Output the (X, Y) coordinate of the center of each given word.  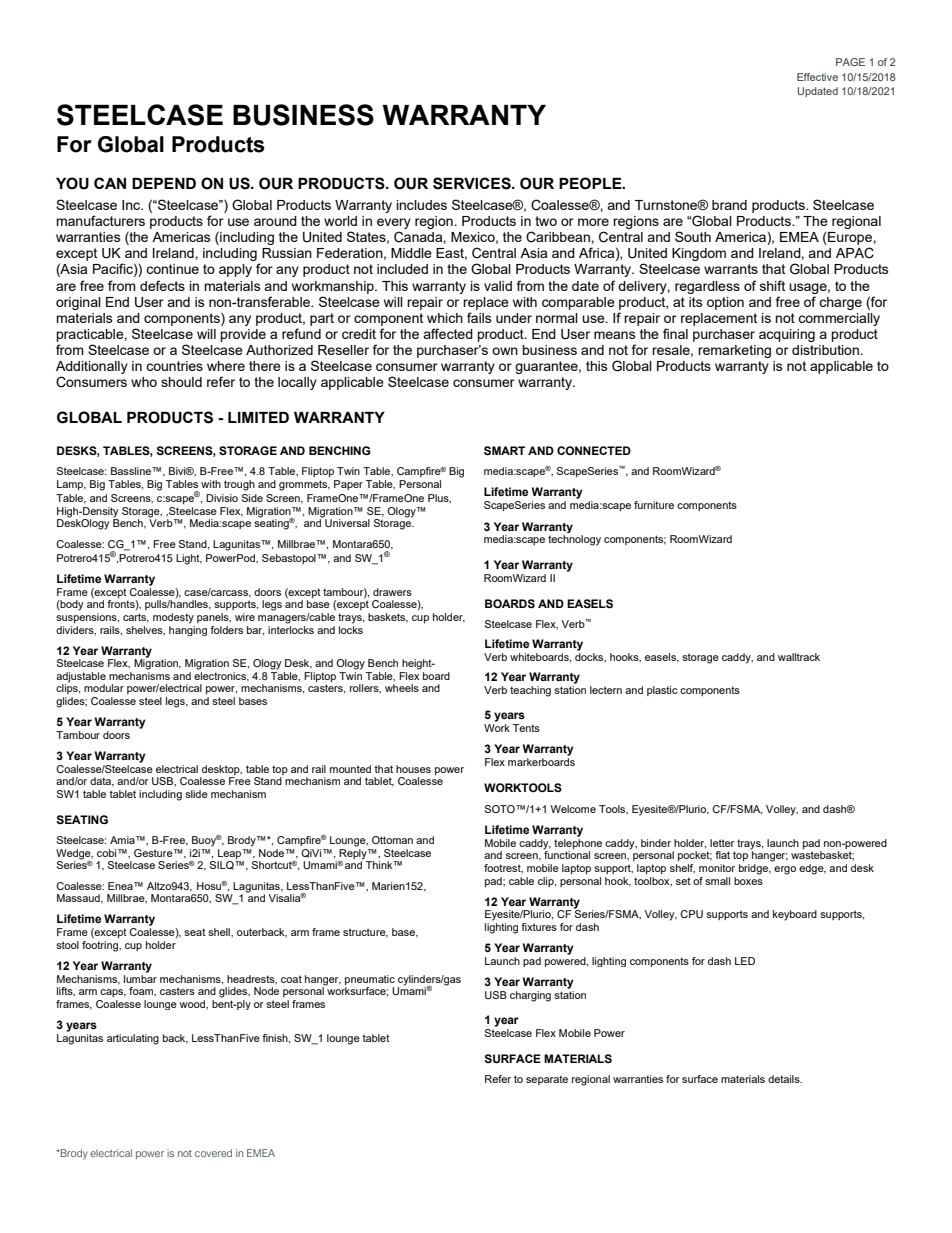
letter (722, 843)
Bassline (132, 471)
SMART (504, 451)
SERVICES (473, 183)
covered (213, 1153)
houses (413, 769)
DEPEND (164, 183)
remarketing (734, 351)
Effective (817, 77)
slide (196, 794)
